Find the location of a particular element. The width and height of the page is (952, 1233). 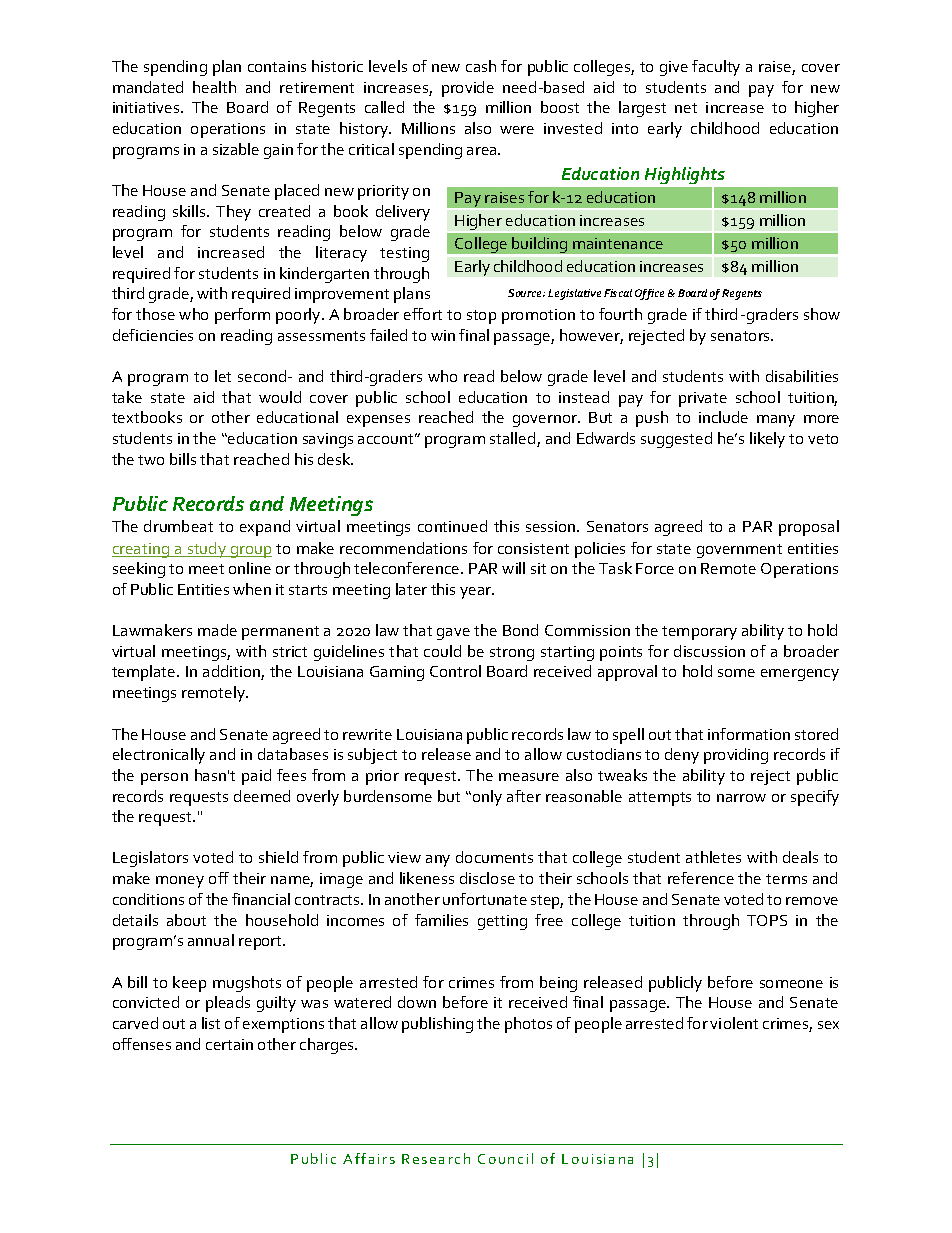

likely is located at coordinates (767, 440).
